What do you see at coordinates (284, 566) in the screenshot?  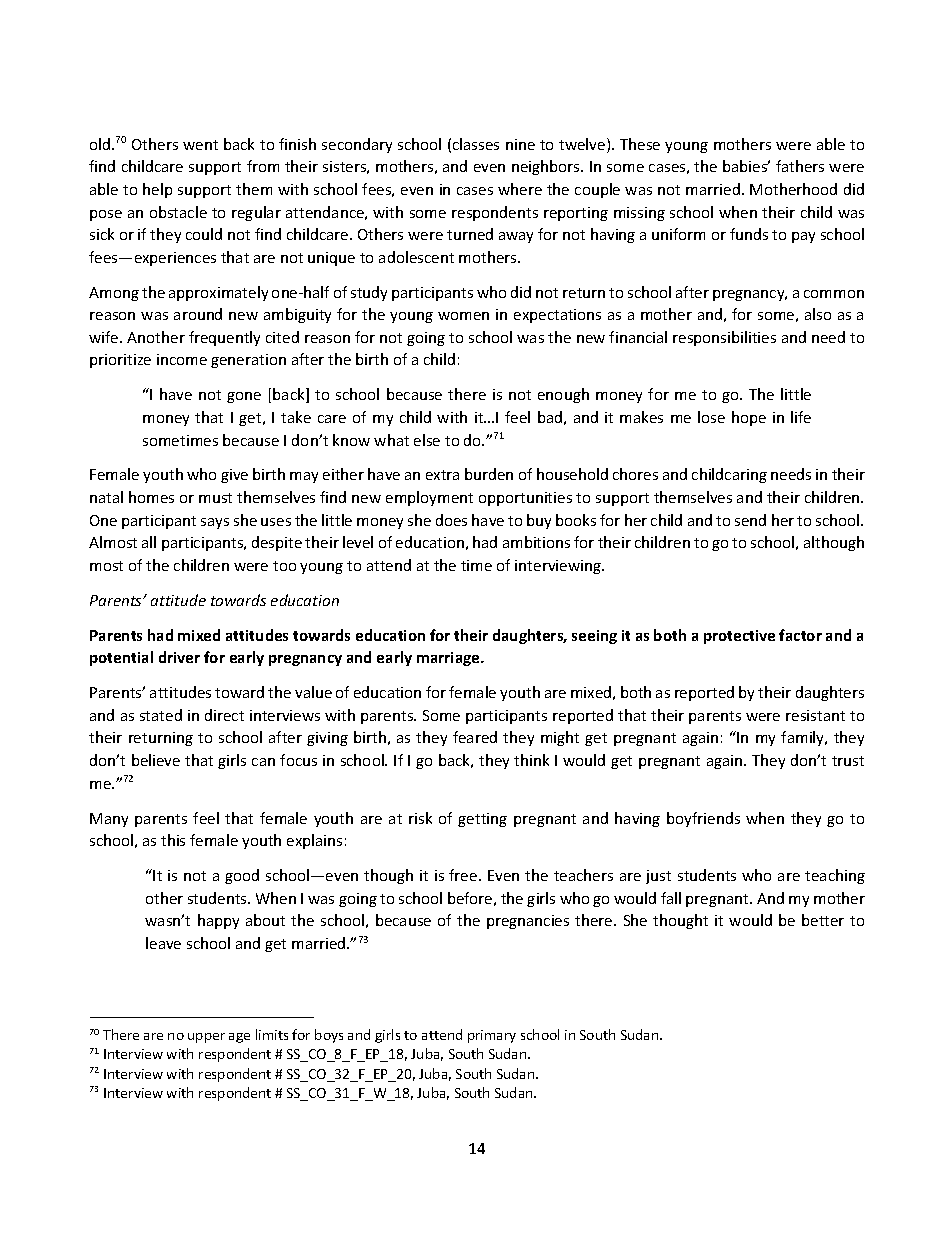 I see `too` at bounding box center [284, 566].
